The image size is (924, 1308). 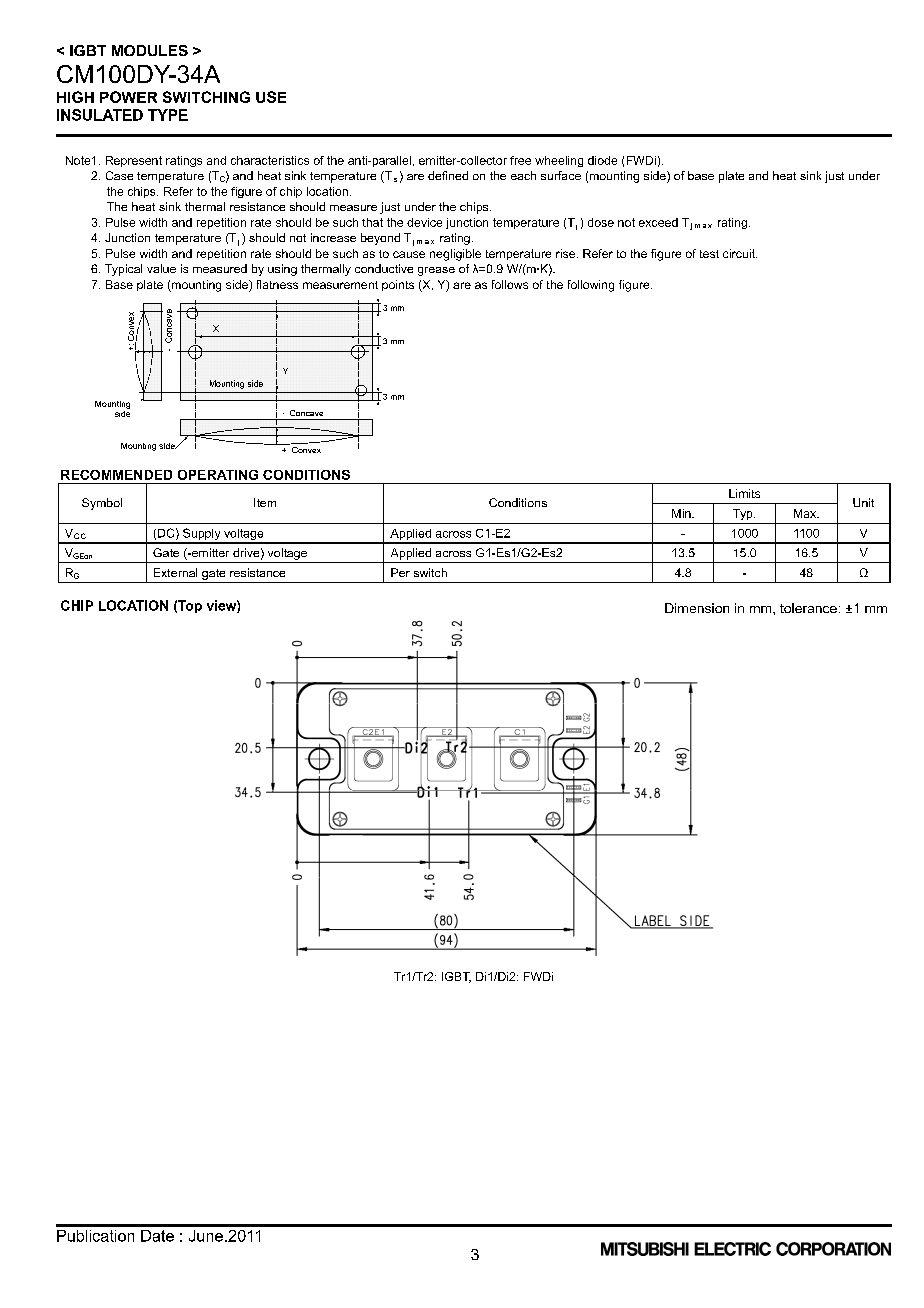 I want to click on exceed, so click(x=658, y=222).
